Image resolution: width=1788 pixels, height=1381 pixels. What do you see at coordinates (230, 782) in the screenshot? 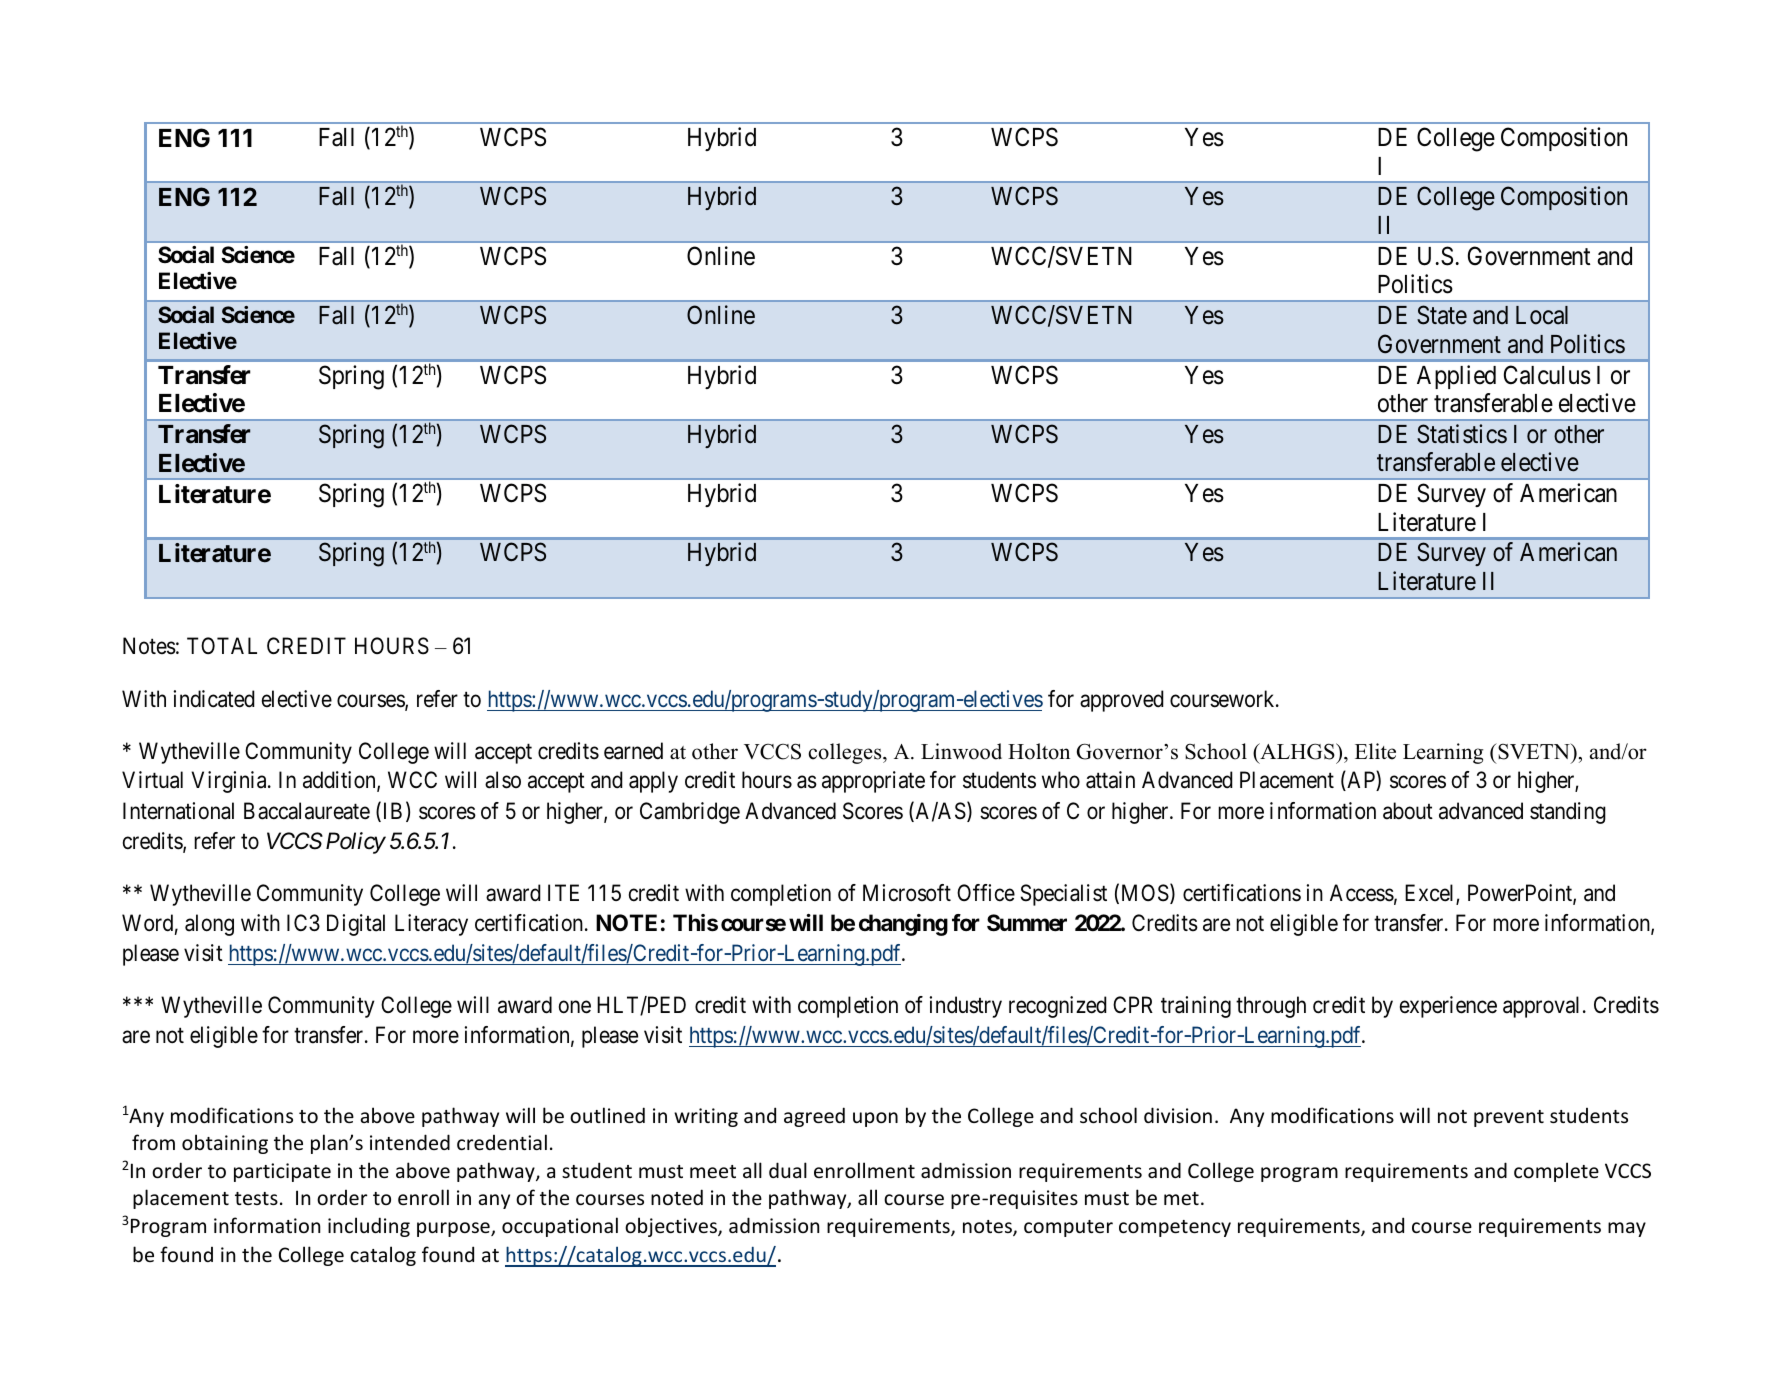
I see `Virginia` at bounding box center [230, 782].
